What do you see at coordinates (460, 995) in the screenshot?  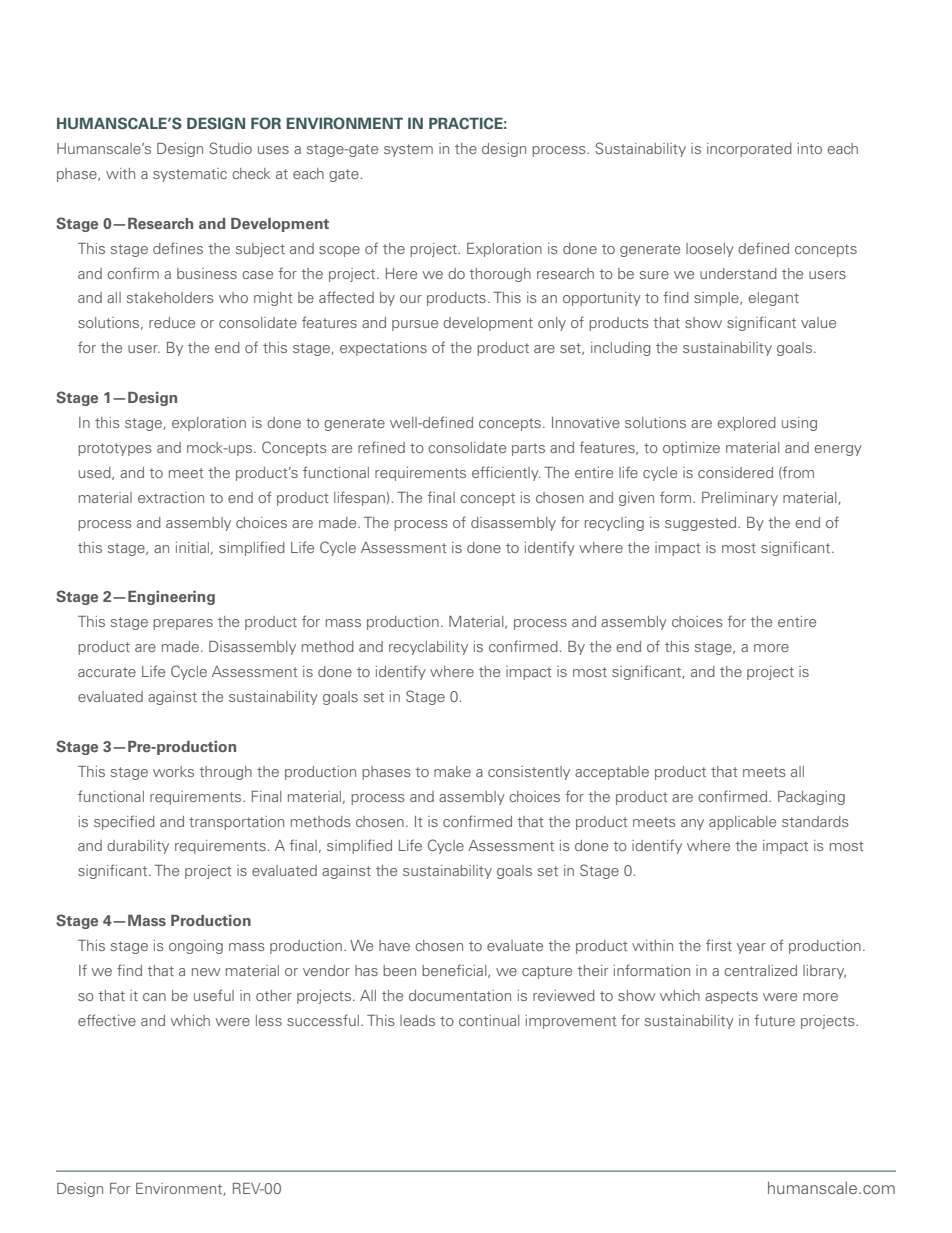 I see `documentation` at bounding box center [460, 995].
